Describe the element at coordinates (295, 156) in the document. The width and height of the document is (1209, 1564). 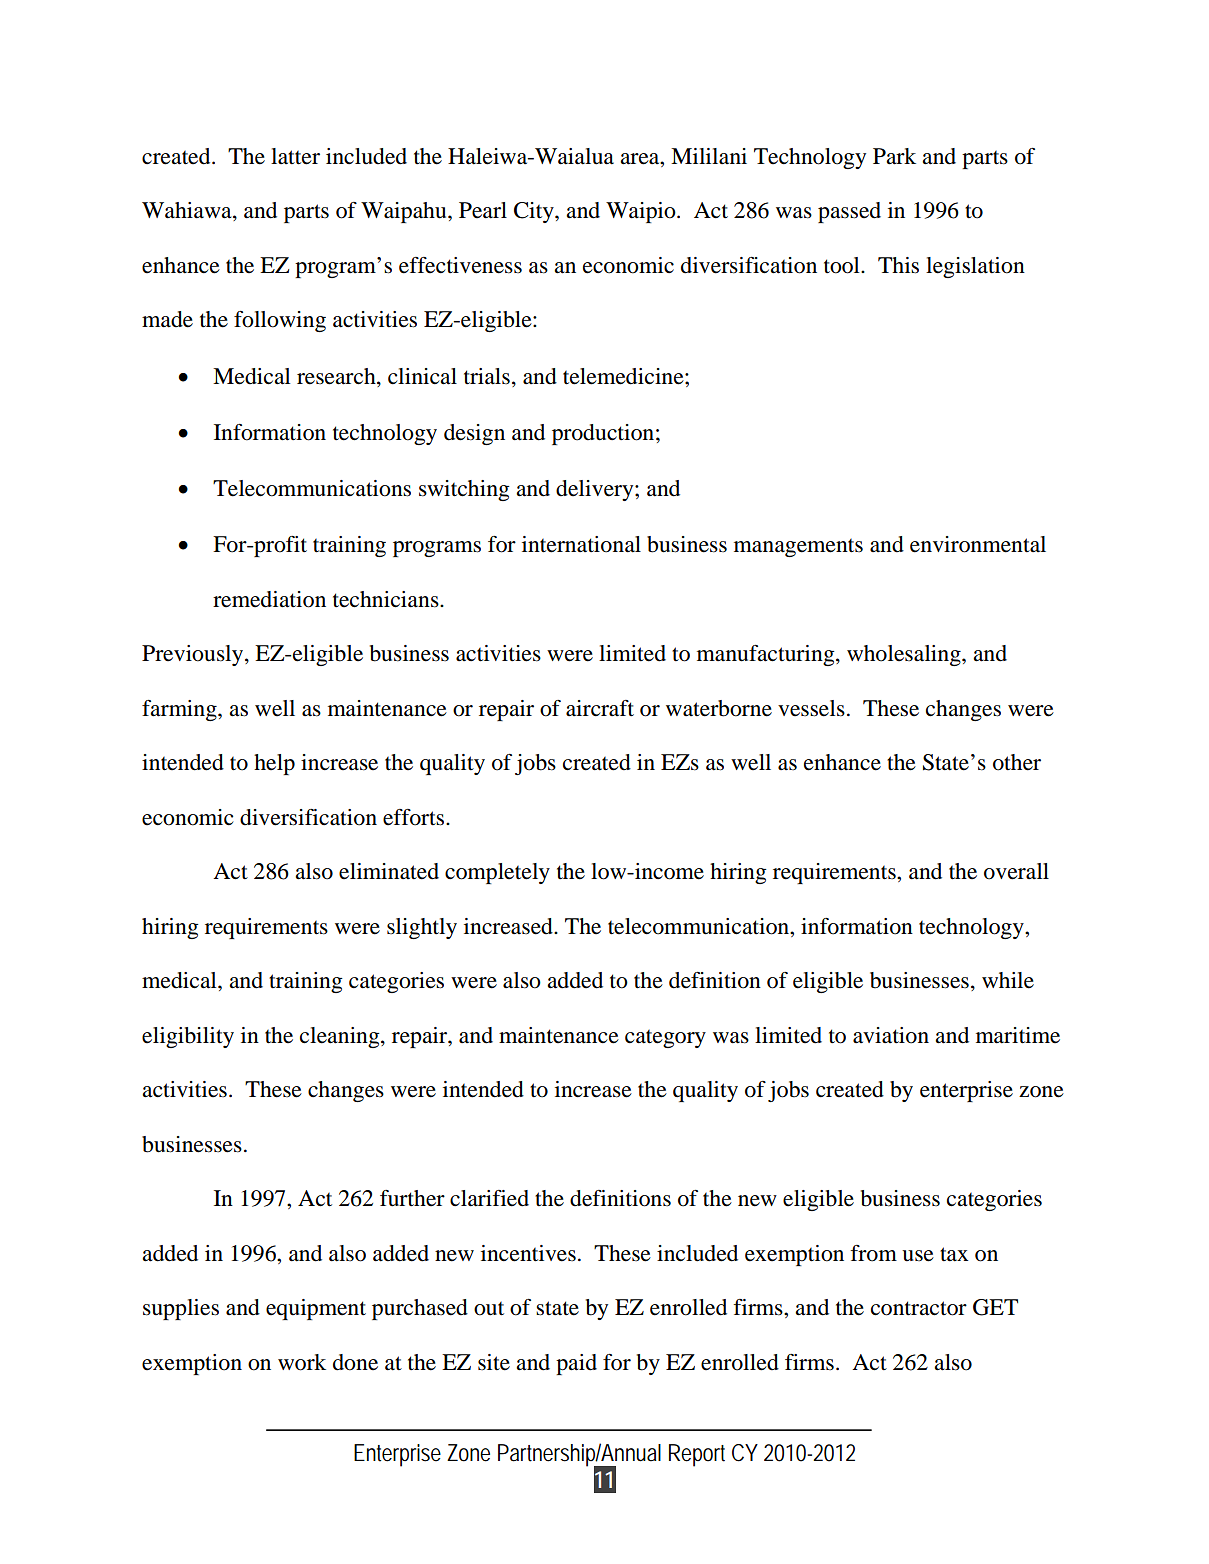
I see `latter` at that location.
